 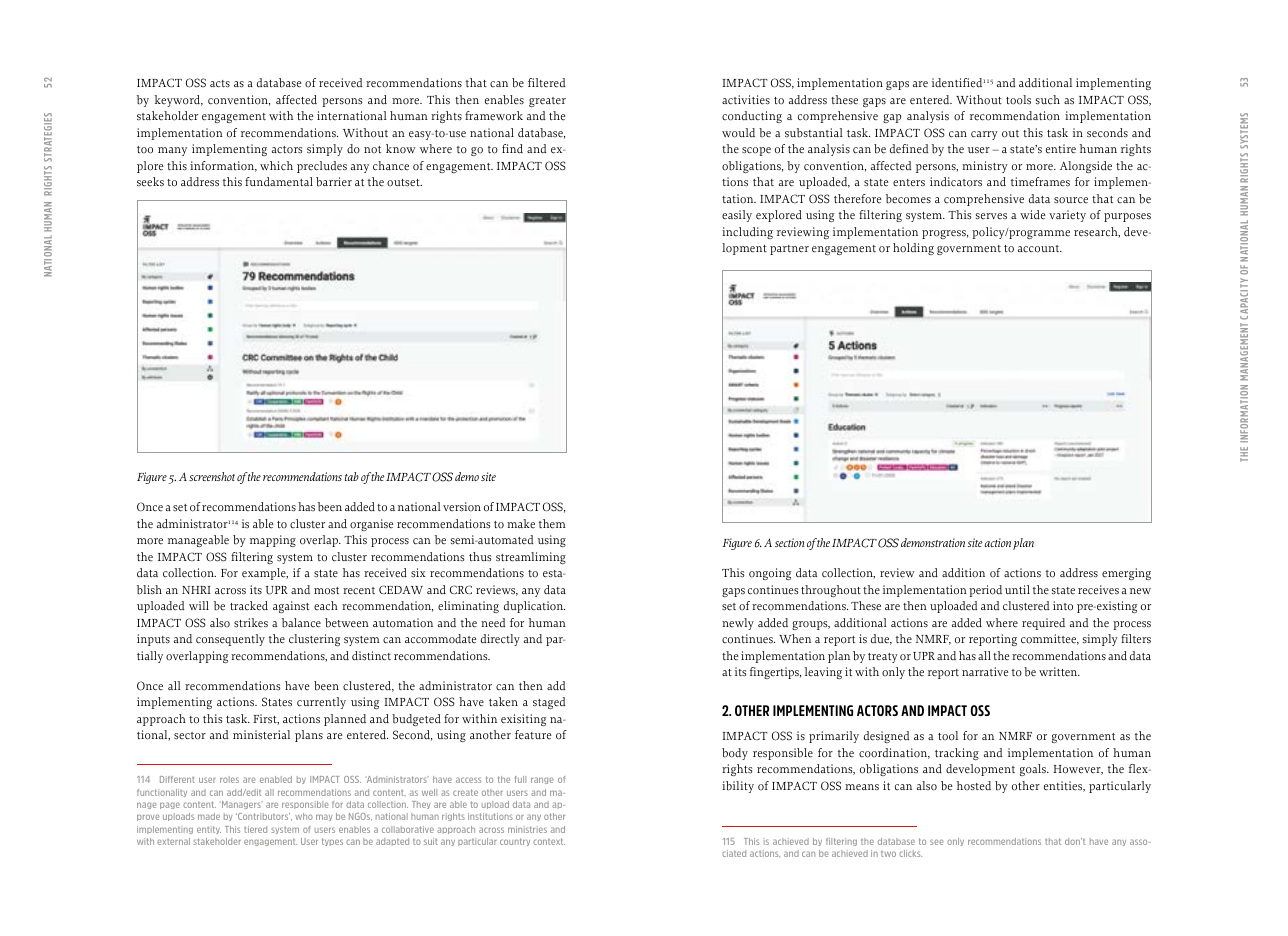 I want to click on tiered, so click(x=255, y=829).
